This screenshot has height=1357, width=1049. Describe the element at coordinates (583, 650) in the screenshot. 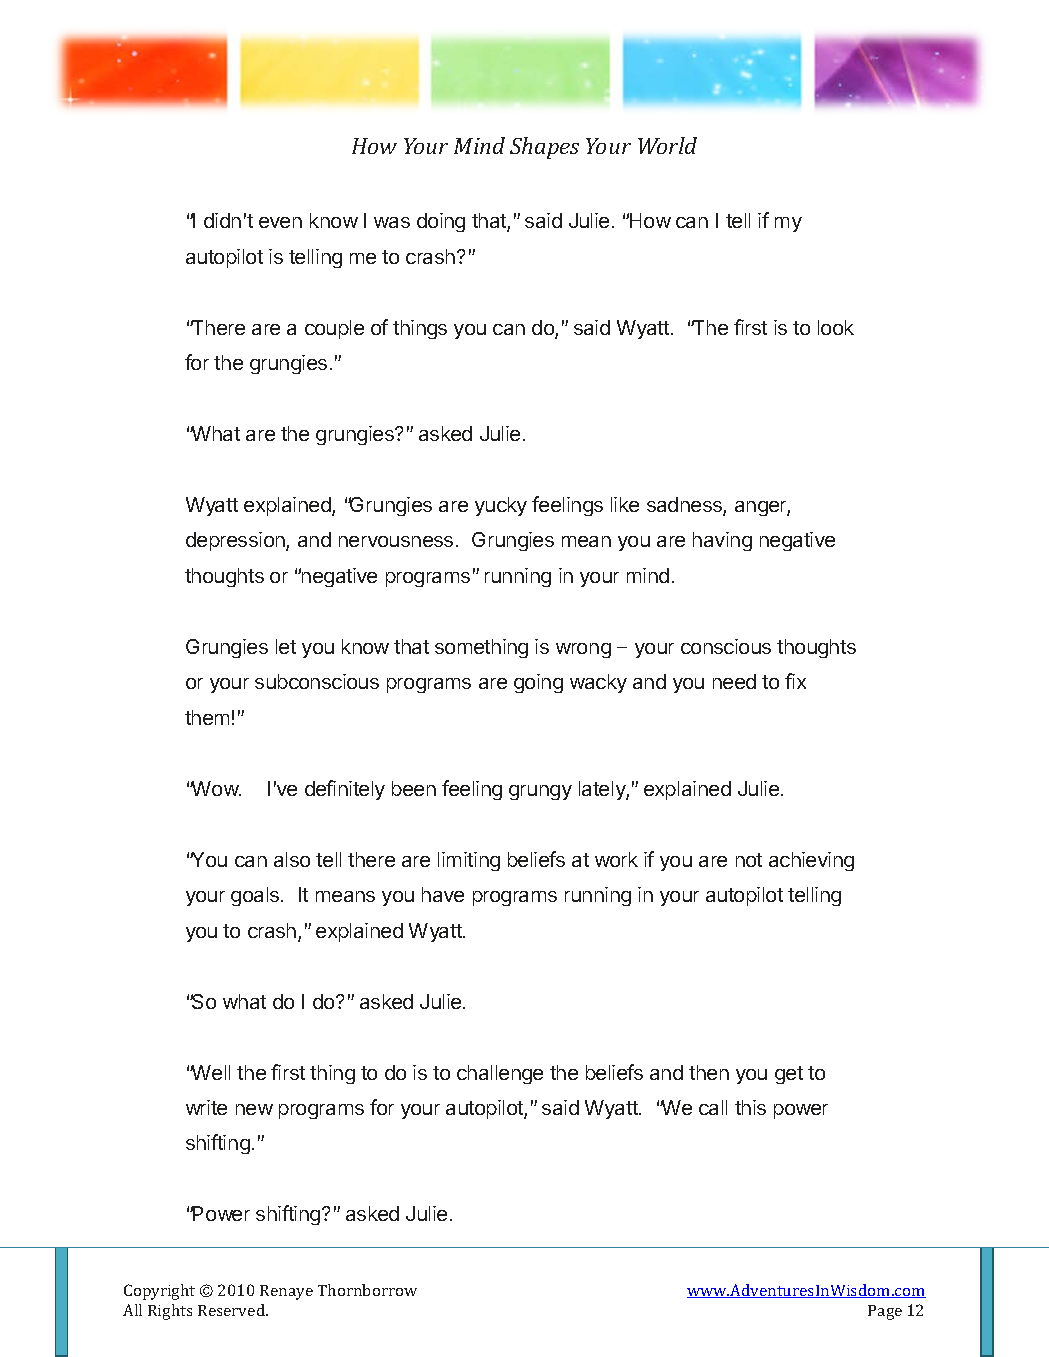

I see `wrong` at that location.
